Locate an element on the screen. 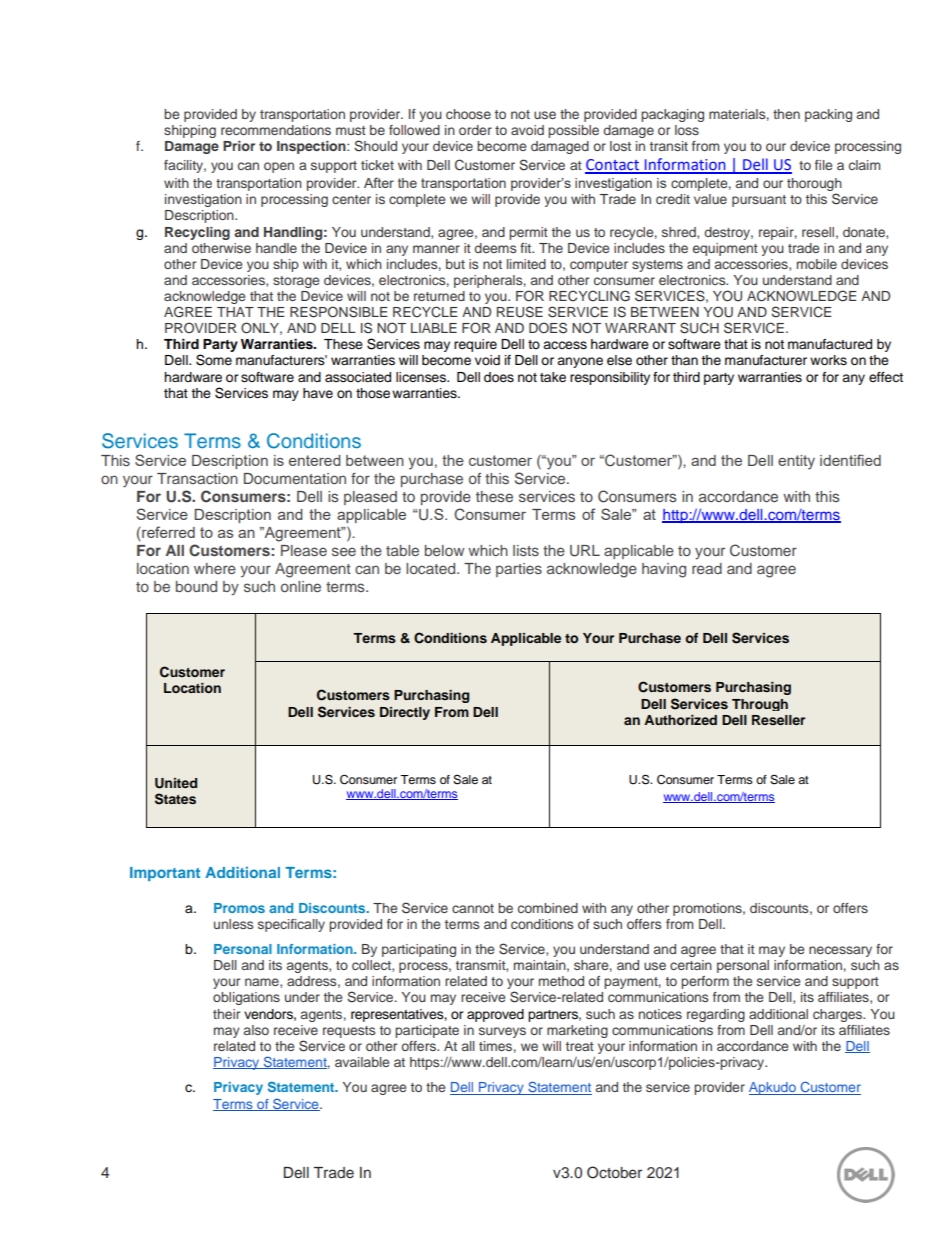 The height and width of the screenshot is (1233, 952). Through is located at coordinates (760, 705).
